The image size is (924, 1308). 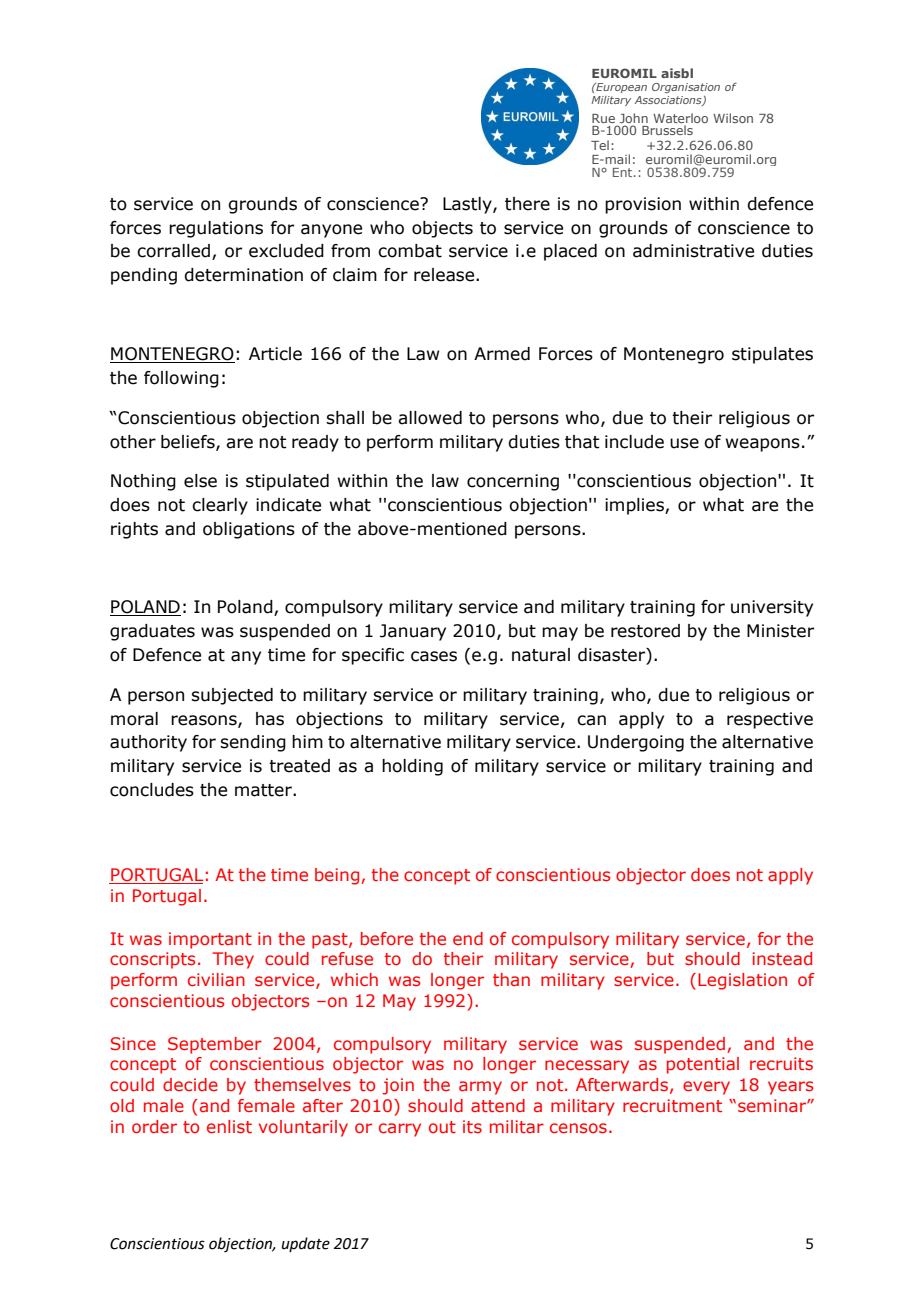 What do you see at coordinates (502, 354) in the image?
I see `Armed` at bounding box center [502, 354].
